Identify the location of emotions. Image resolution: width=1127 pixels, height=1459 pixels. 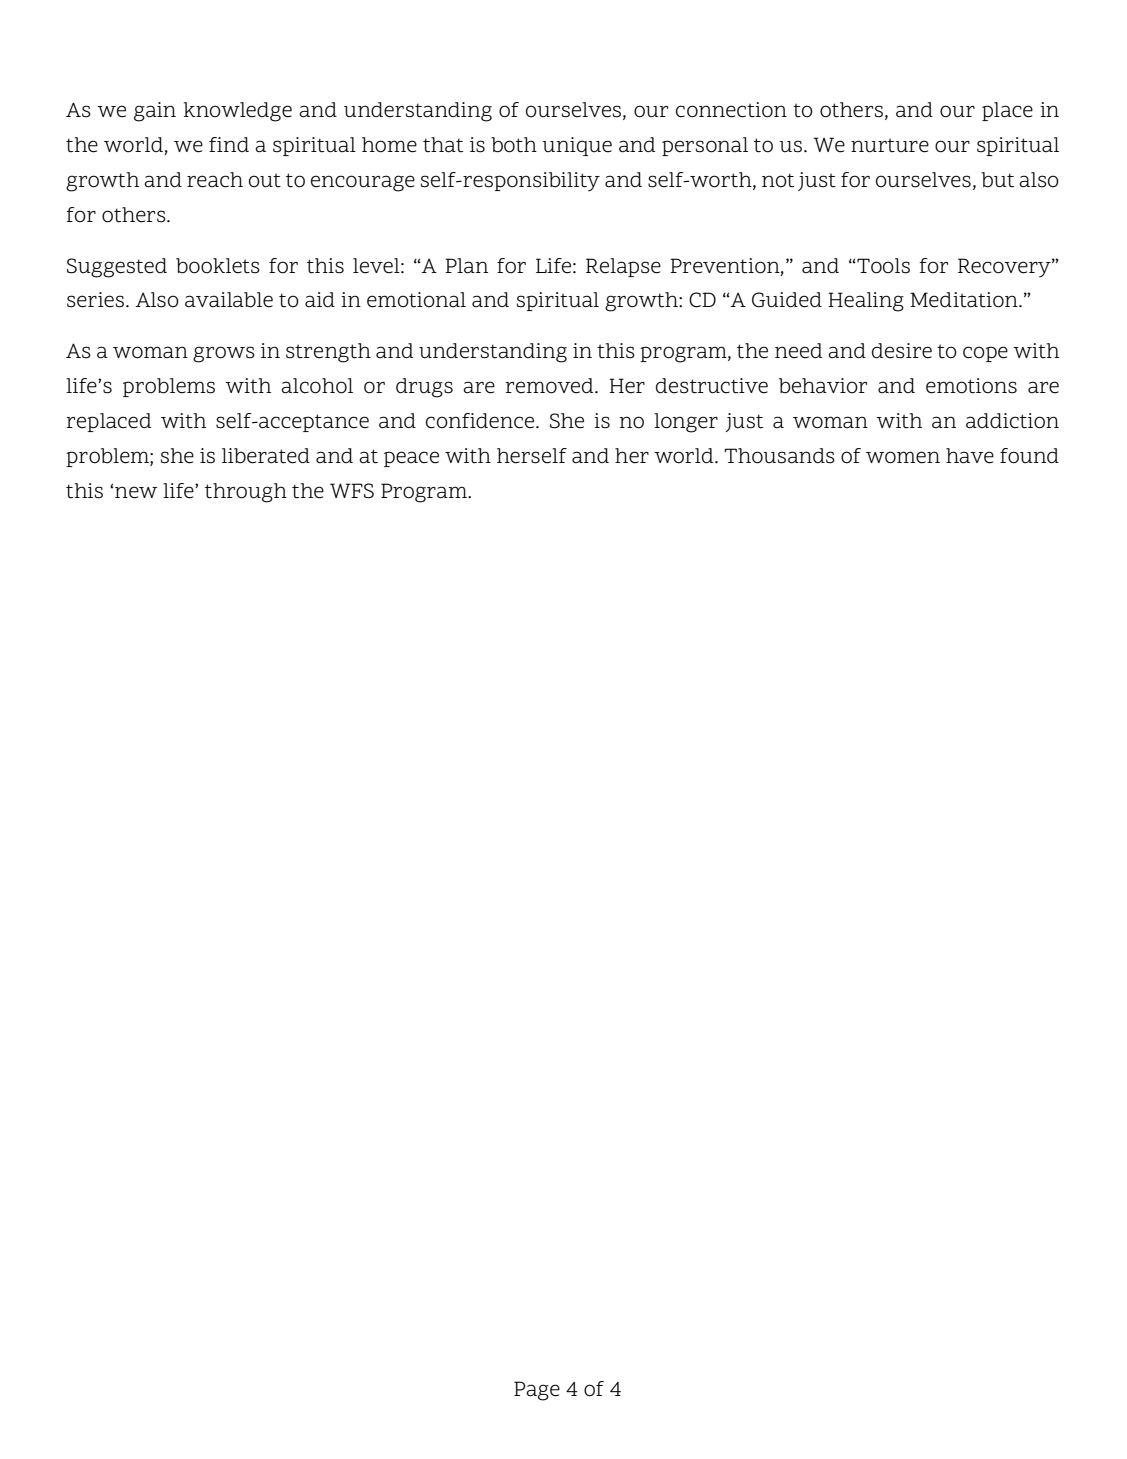
(971, 386).
